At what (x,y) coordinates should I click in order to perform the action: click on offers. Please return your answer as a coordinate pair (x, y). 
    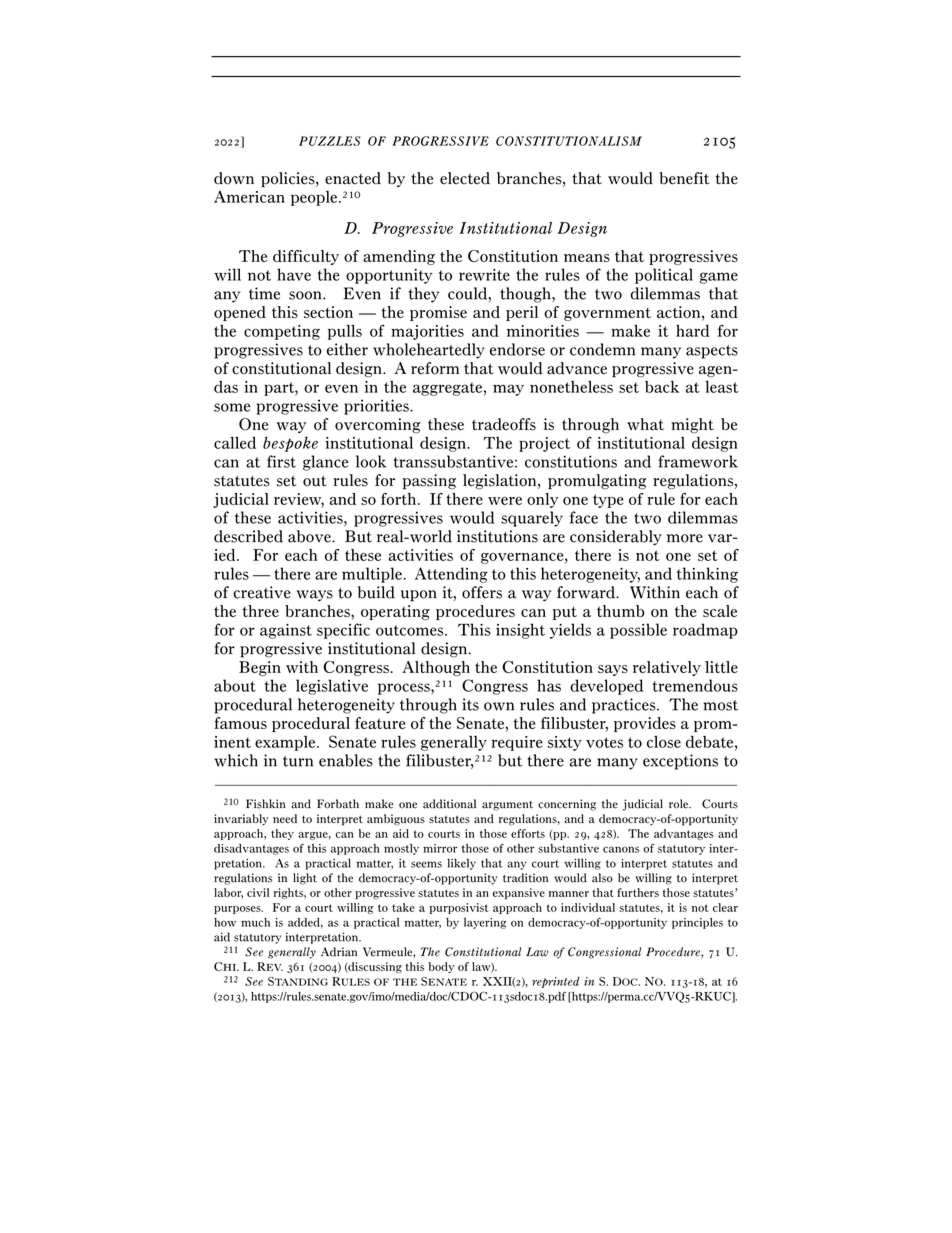
    Looking at the image, I should click on (482, 592).
